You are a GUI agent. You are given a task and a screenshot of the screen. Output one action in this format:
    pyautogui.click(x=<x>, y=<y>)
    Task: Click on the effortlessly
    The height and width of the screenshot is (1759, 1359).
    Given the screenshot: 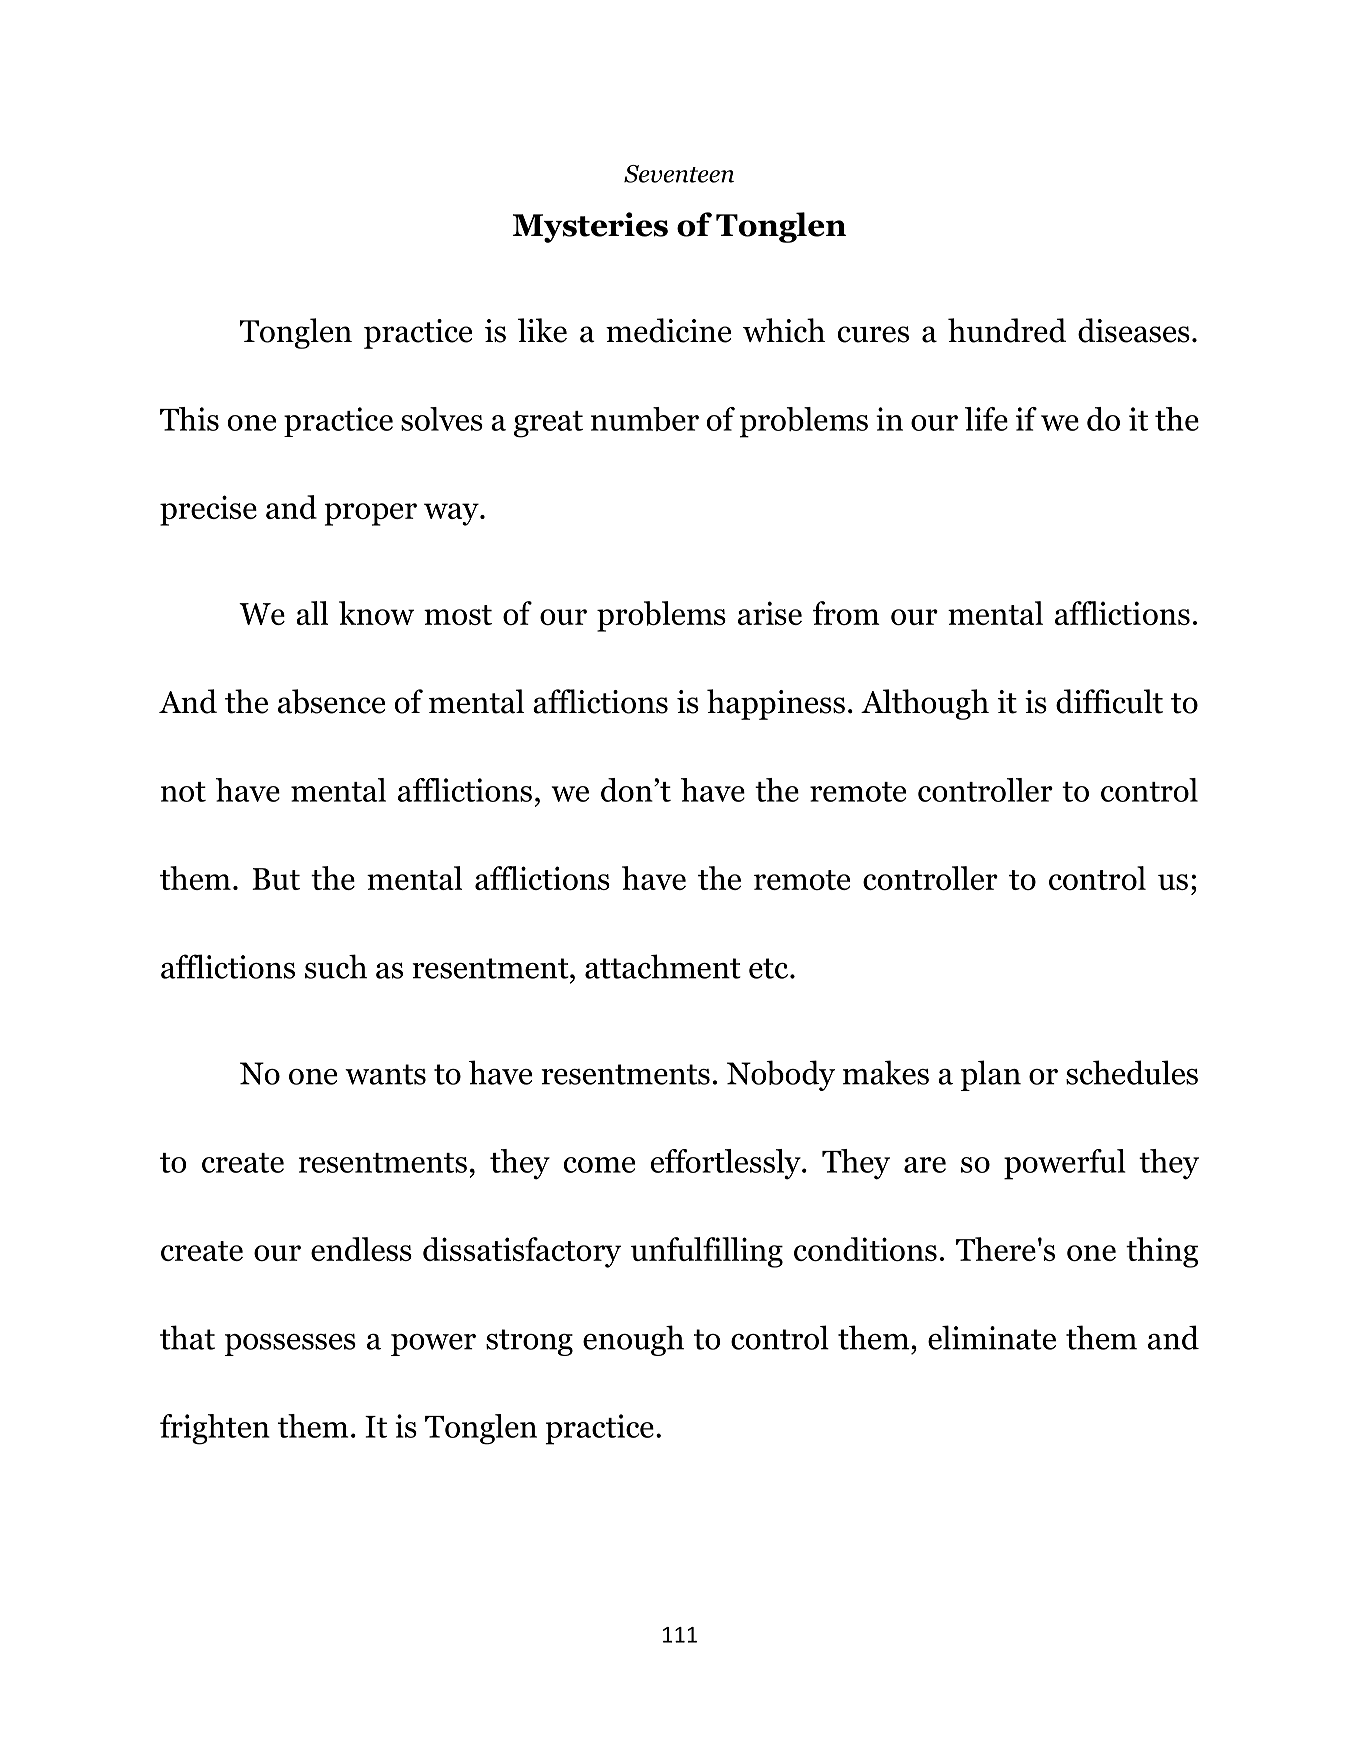 What is the action you would take?
    pyautogui.click(x=727, y=1164)
